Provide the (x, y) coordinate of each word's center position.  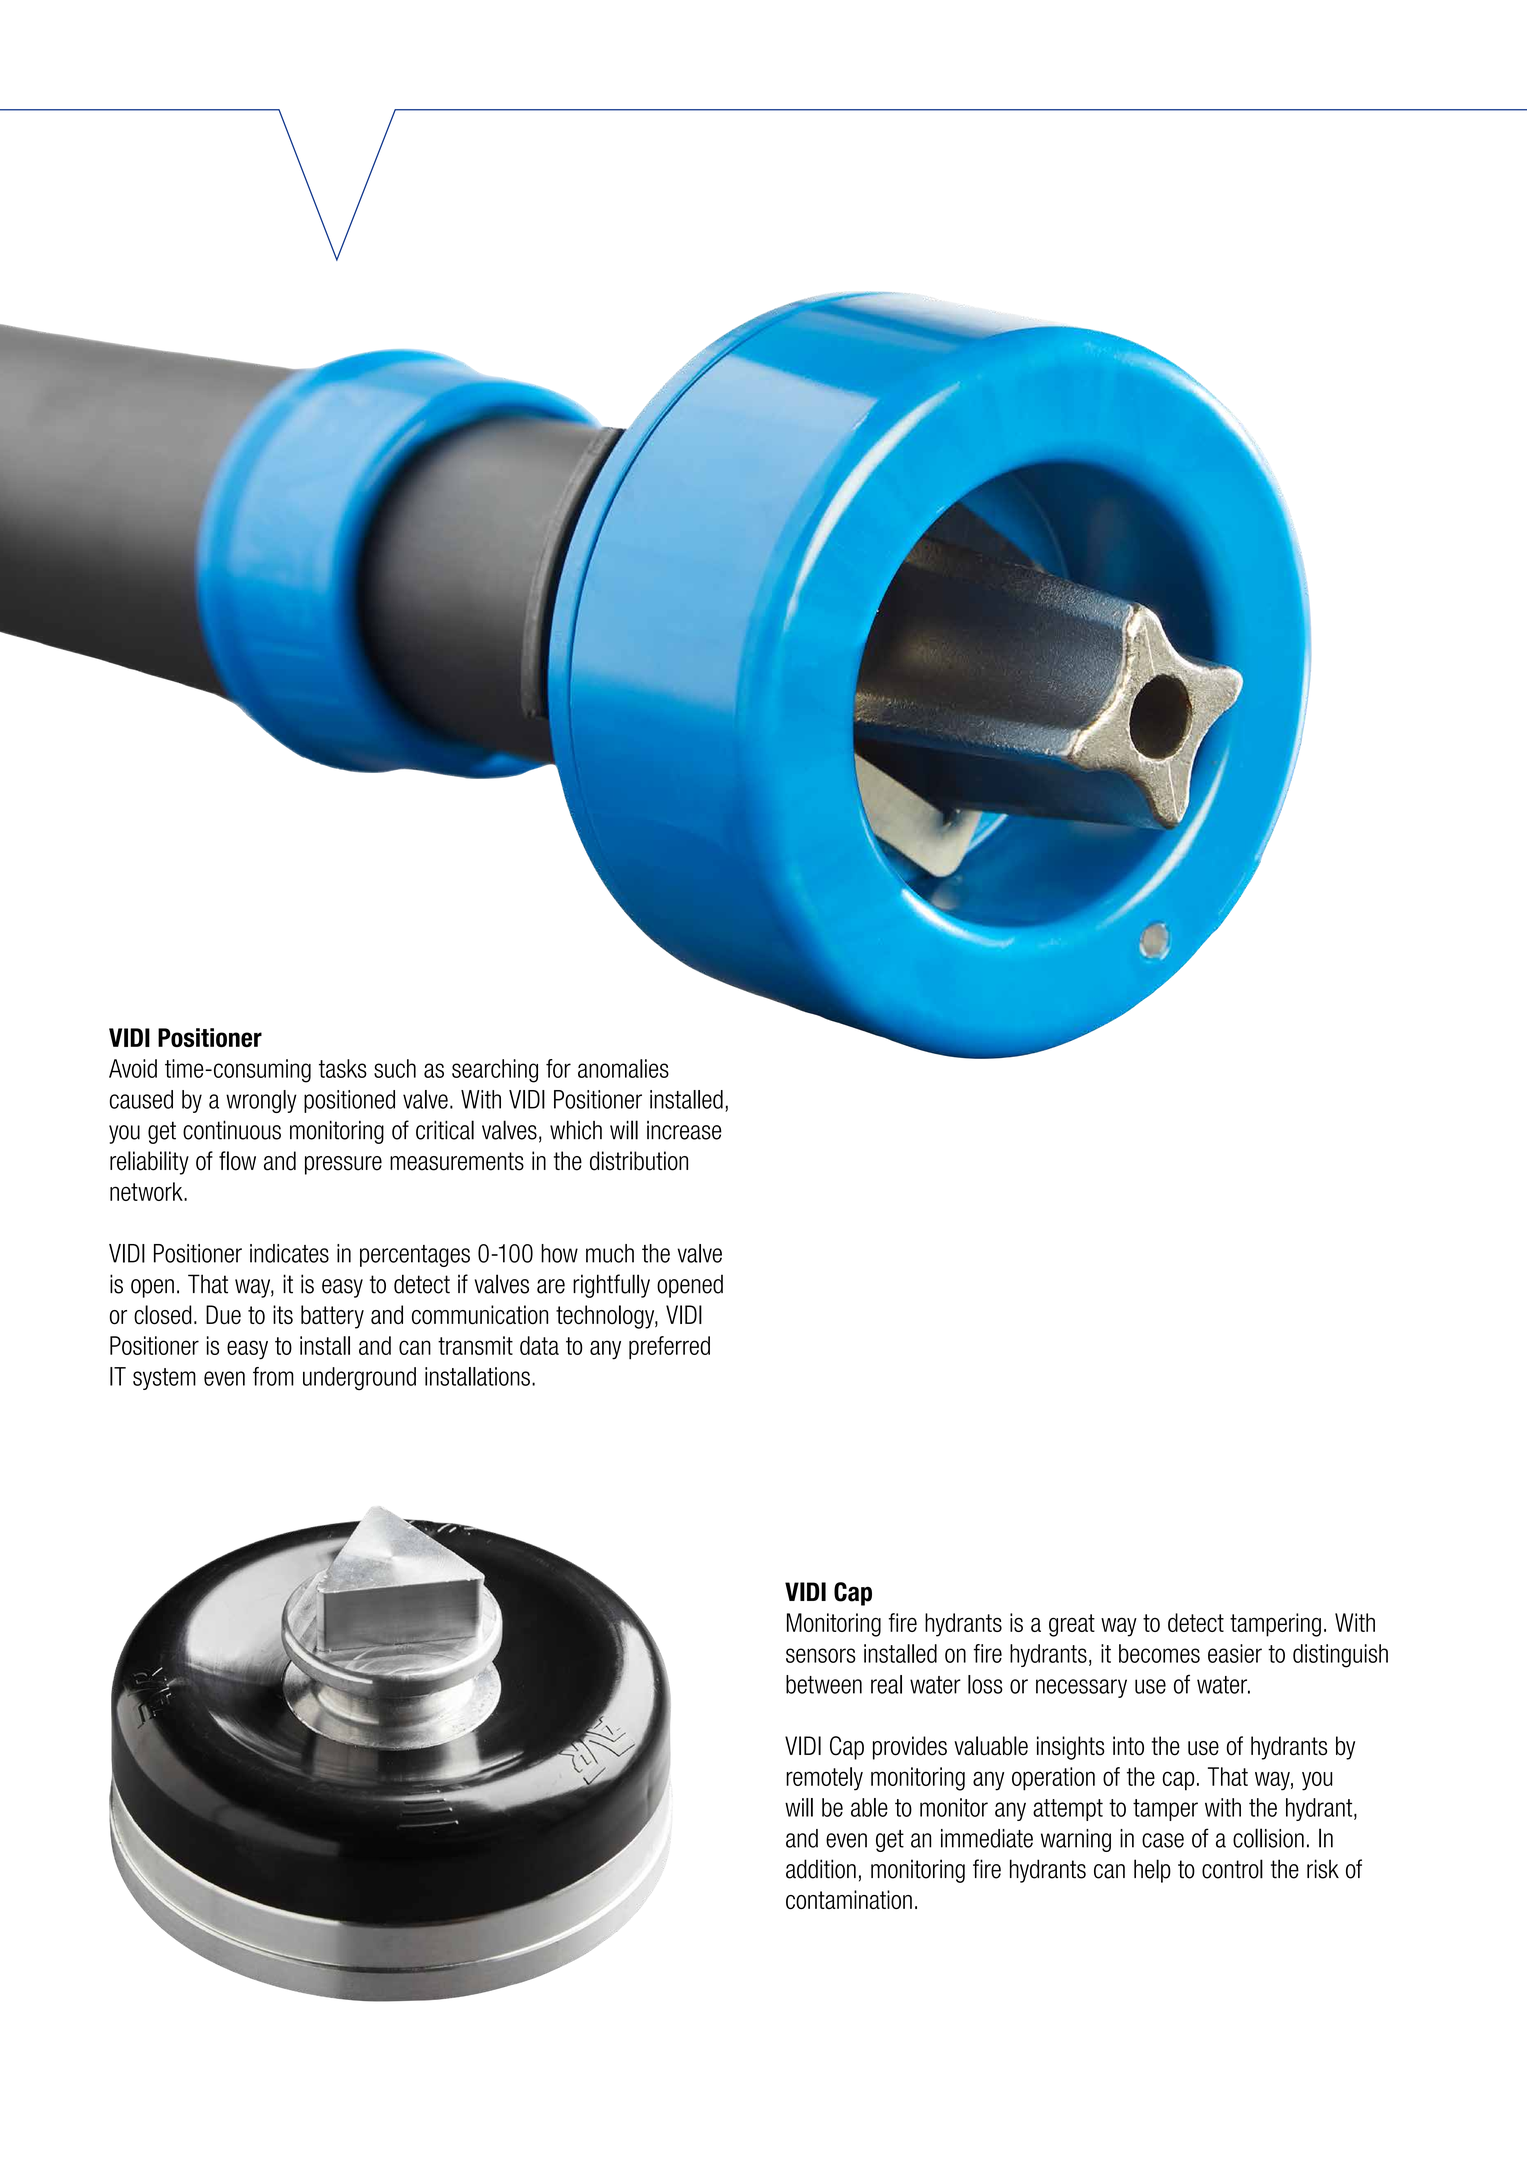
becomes (1159, 1653)
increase (684, 1130)
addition (821, 1869)
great (1072, 1625)
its (283, 1315)
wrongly (261, 1101)
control (1232, 1869)
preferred (669, 1348)
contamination (849, 1899)
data (539, 1345)
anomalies (623, 1068)
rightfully (611, 1286)
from (273, 1376)
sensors (821, 1655)
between (824, 1684)
